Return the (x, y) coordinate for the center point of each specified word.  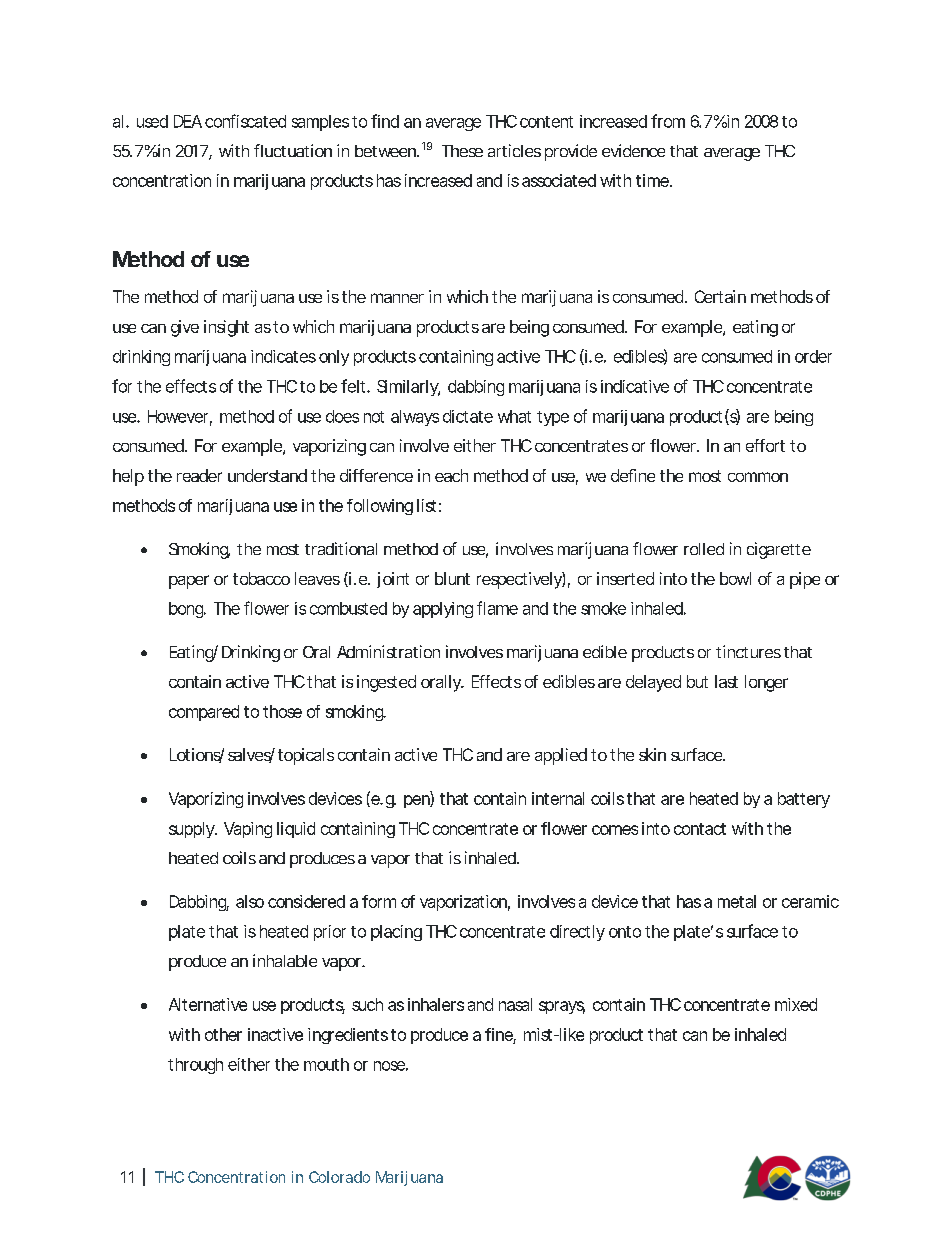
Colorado (339, 1177)
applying (443, 610)
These (462, 151)
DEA (188, 121)
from (668, 121)
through (195, 1066)
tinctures (748, 651)
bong (187, 610)
